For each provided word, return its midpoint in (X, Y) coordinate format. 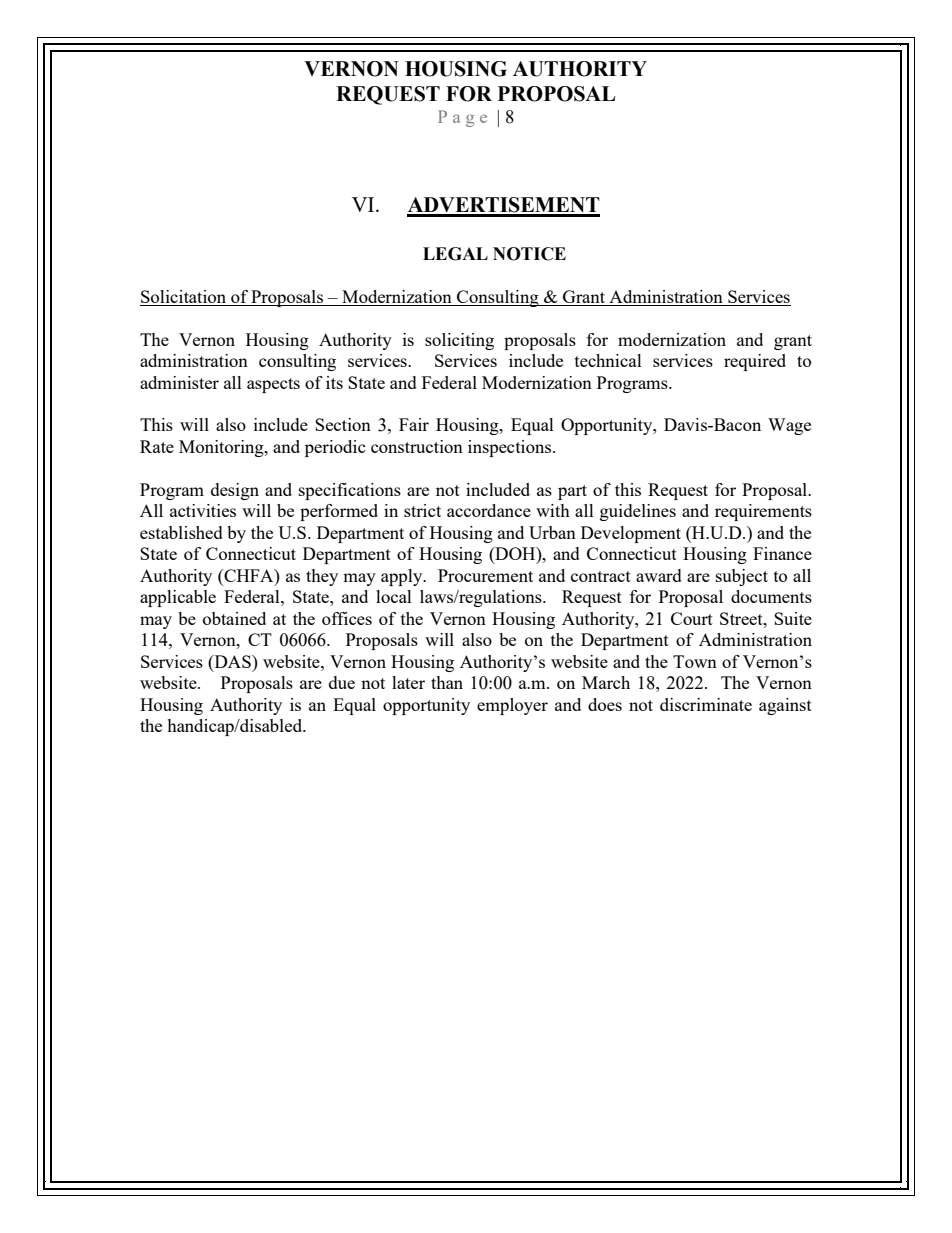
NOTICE (529, 254)
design (235, 491)
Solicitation (183, 296)
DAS (232, 661)
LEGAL (455, 254)
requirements (763, 512)
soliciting (459, 341)
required (755, 362)
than (447, 682)
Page (462, 118)
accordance (489, 510)
